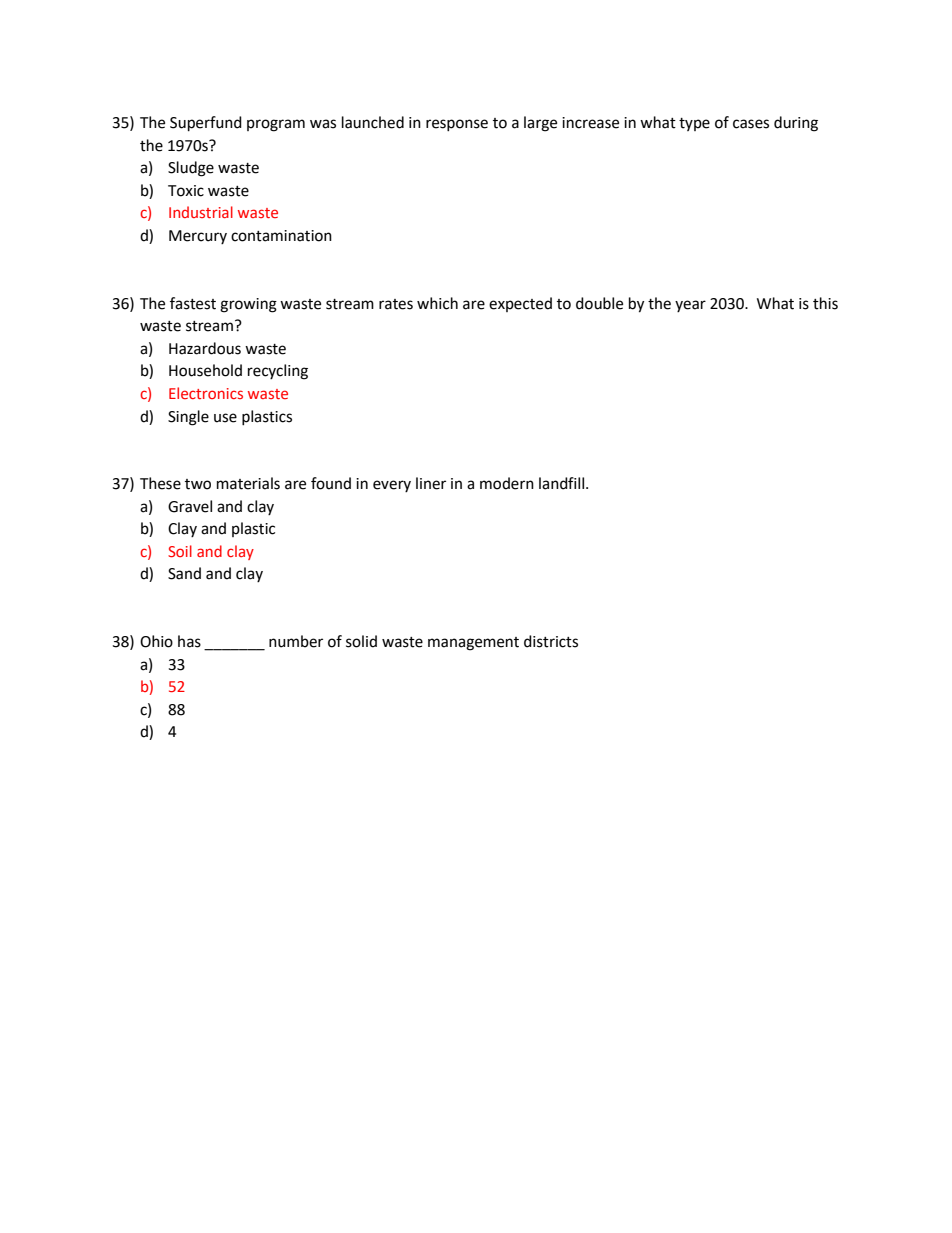  I want to click on landfill, so click(563, 483).
